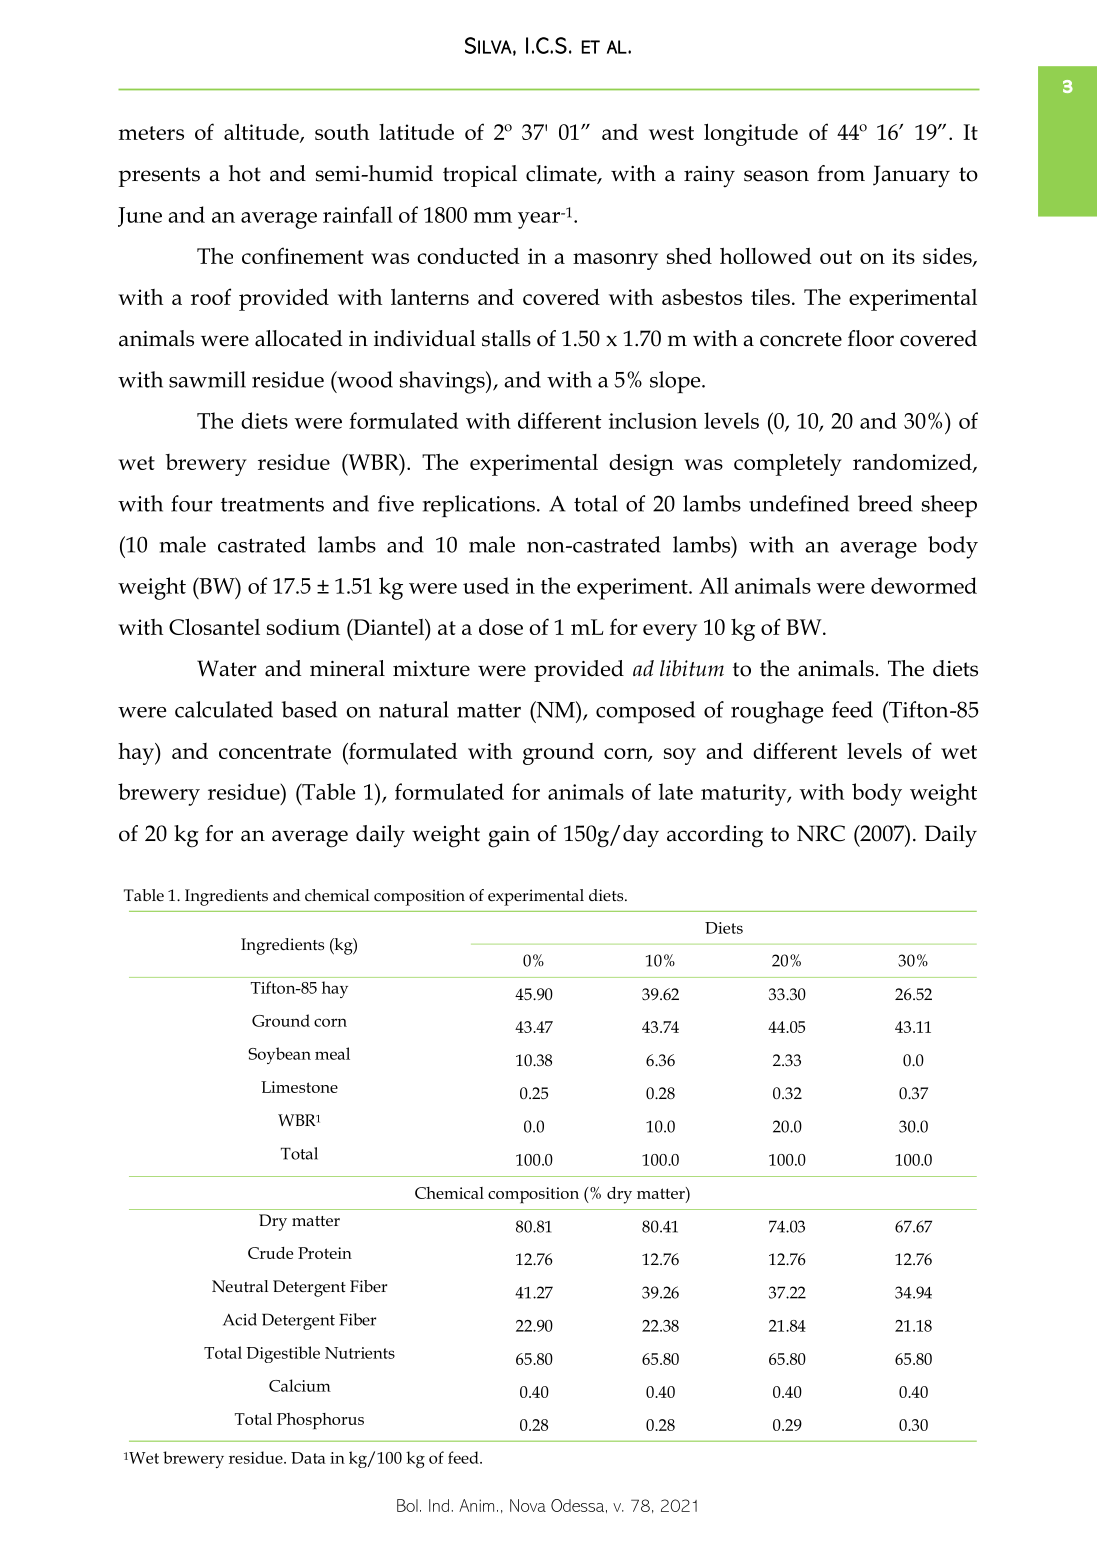 The height and width of the image is (1552, 1097). Describe the element at coordinates (245, 173) in the image. I see `hot` at that location.
